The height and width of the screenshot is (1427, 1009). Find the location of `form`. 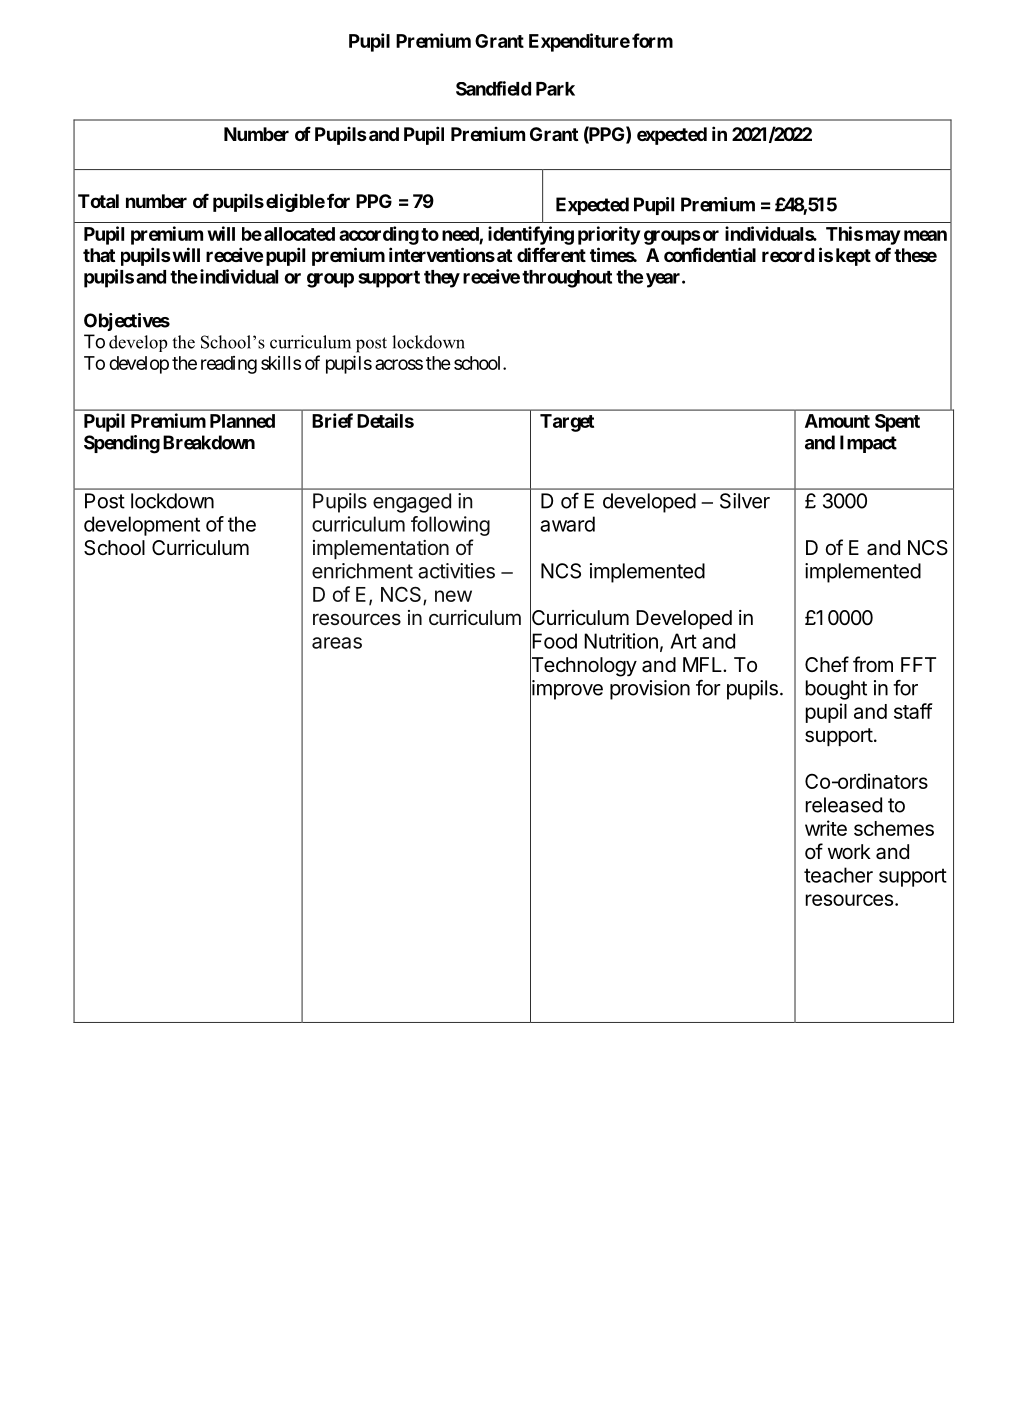

form is located at coordinates (652, 40).
